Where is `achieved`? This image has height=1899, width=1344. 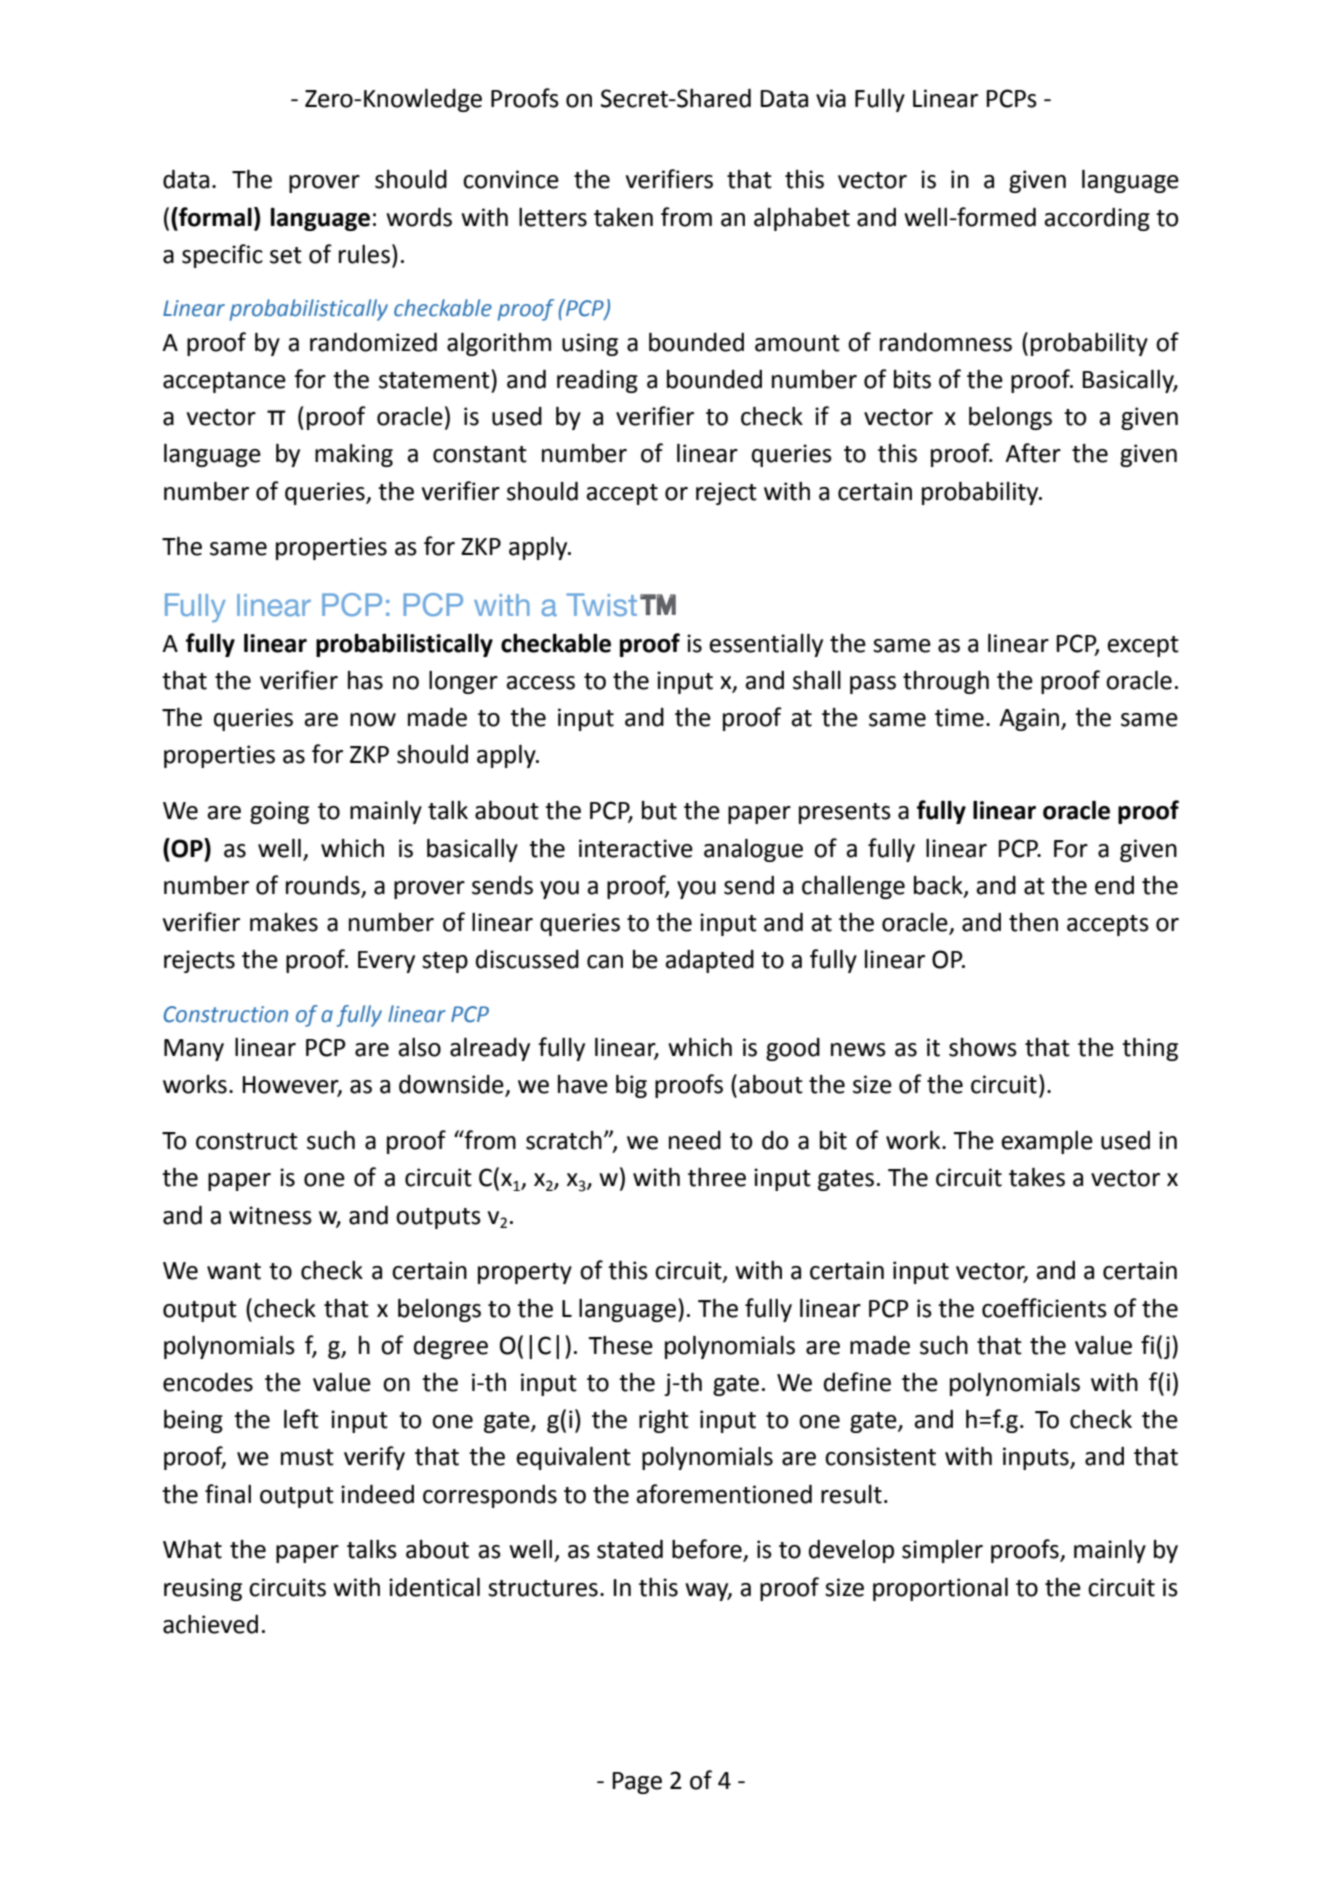
achieved is located at coordinates (210, 1624).
